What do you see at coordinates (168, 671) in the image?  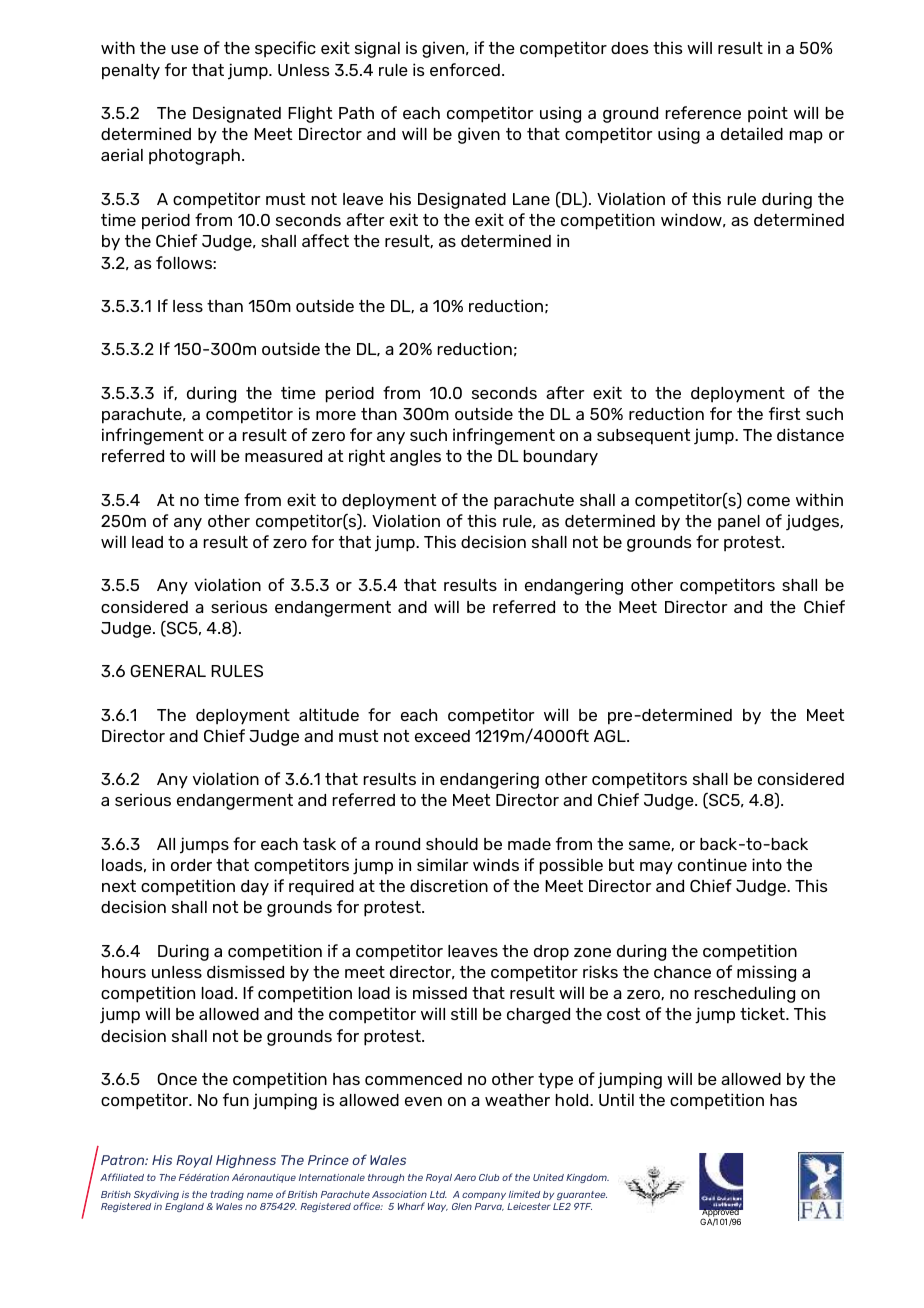 I see `GENERAL` at bounding box center [168, 671].
